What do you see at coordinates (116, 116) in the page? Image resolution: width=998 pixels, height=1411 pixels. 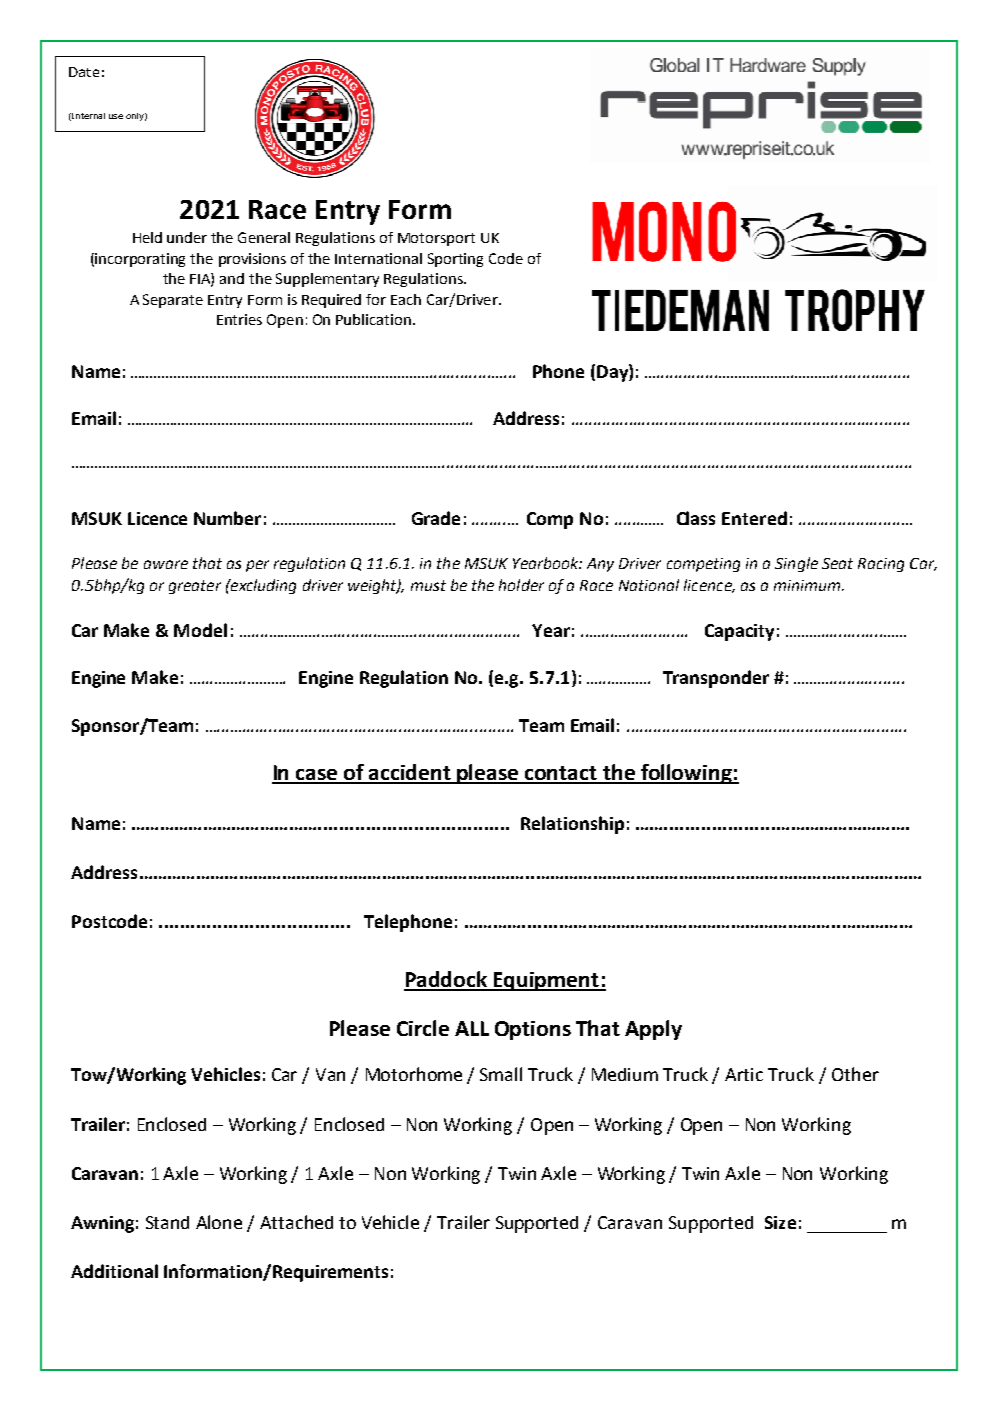 I see `use` at bounding box center [116, 116].
